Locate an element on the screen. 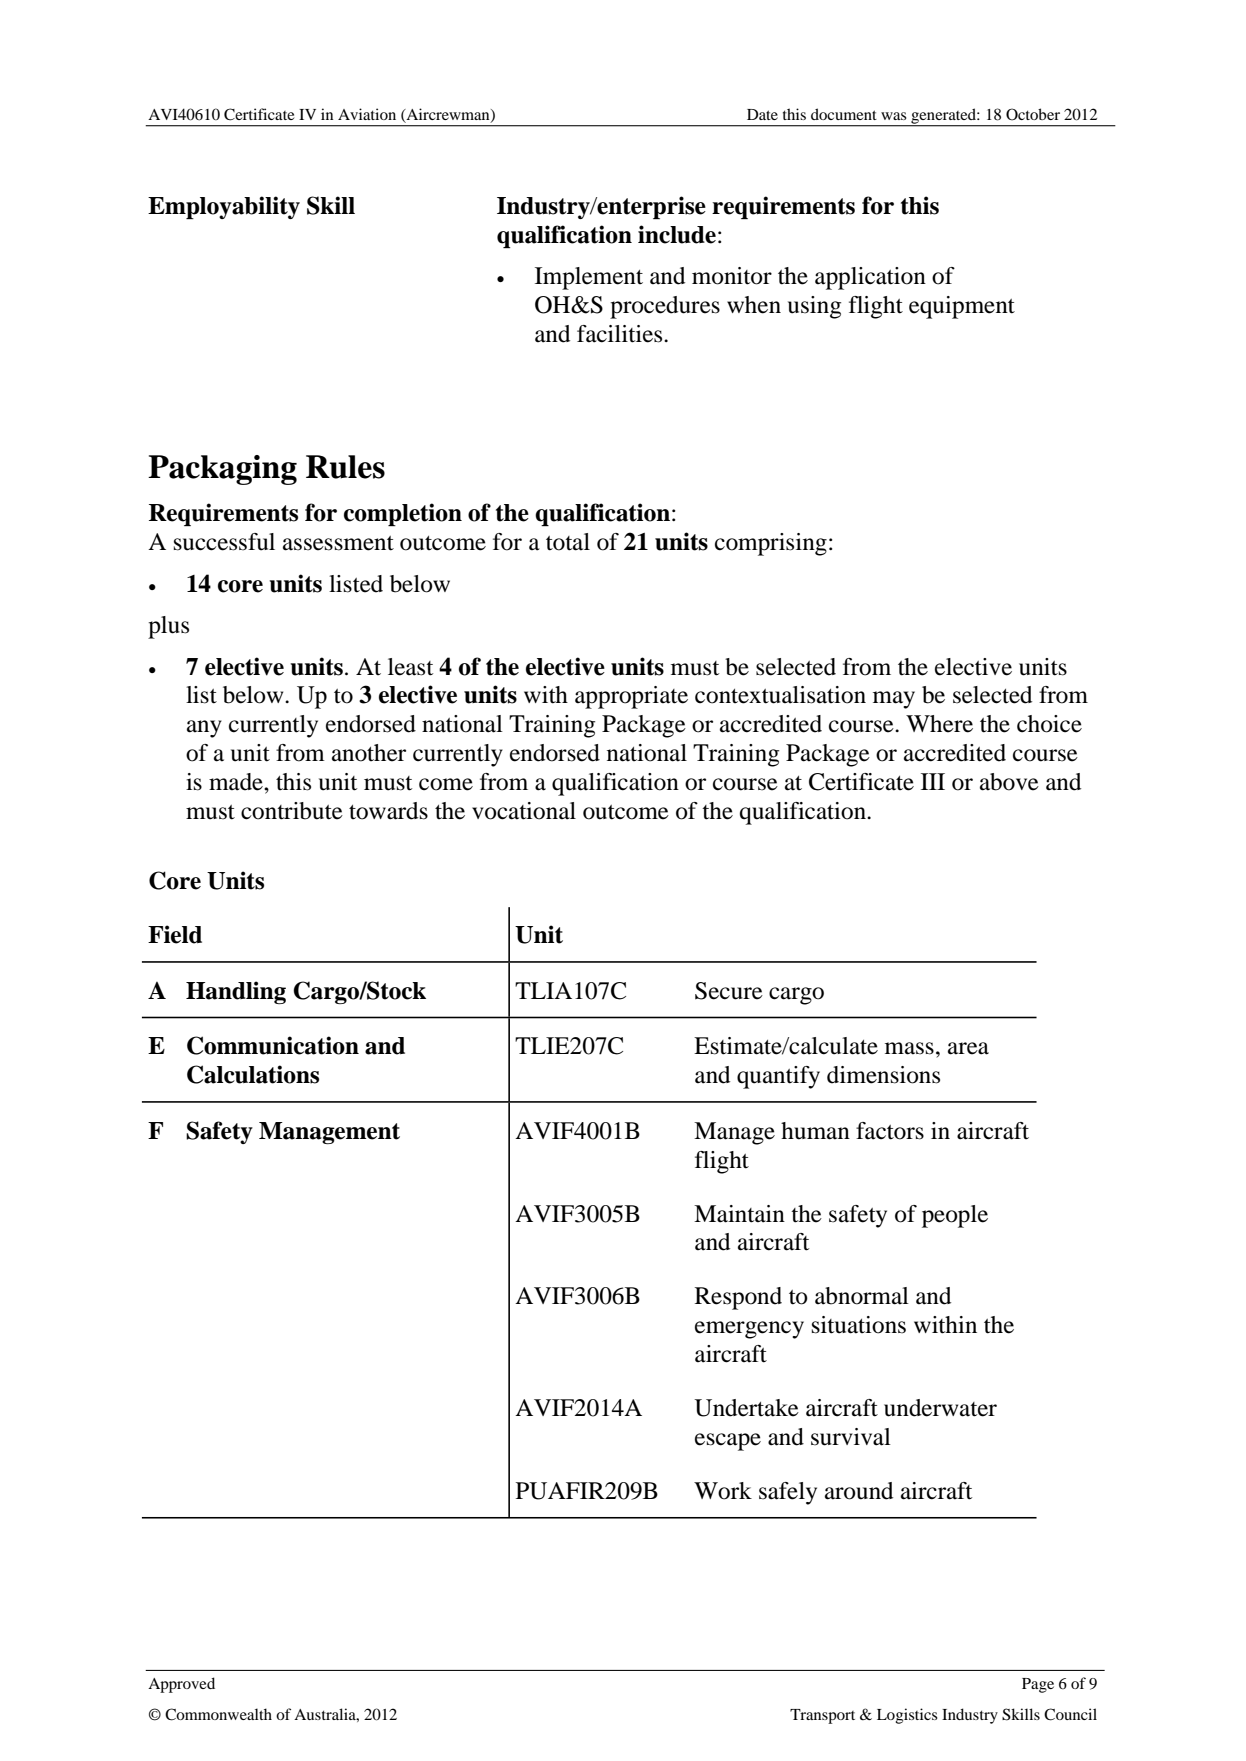 The width and height of the screenshot is (1246, 1761). include is located at coordinates (677, 234).
